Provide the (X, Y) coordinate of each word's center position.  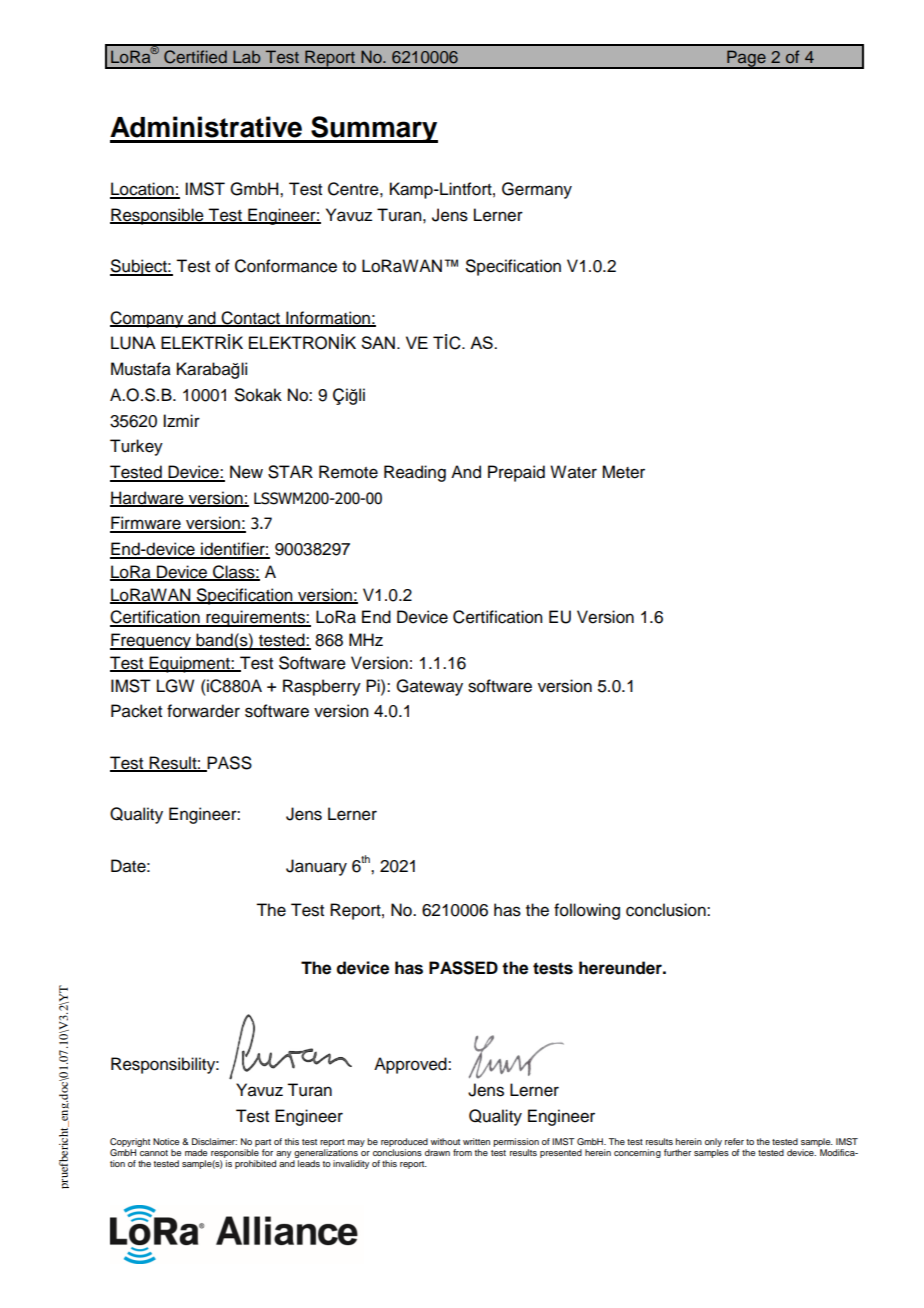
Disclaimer (214, 1141)
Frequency (151, 641)
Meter (623, 472)
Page (746, 59)
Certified (195, 57)
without (445, 1141)
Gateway (429, 687)
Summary (373, 129)
